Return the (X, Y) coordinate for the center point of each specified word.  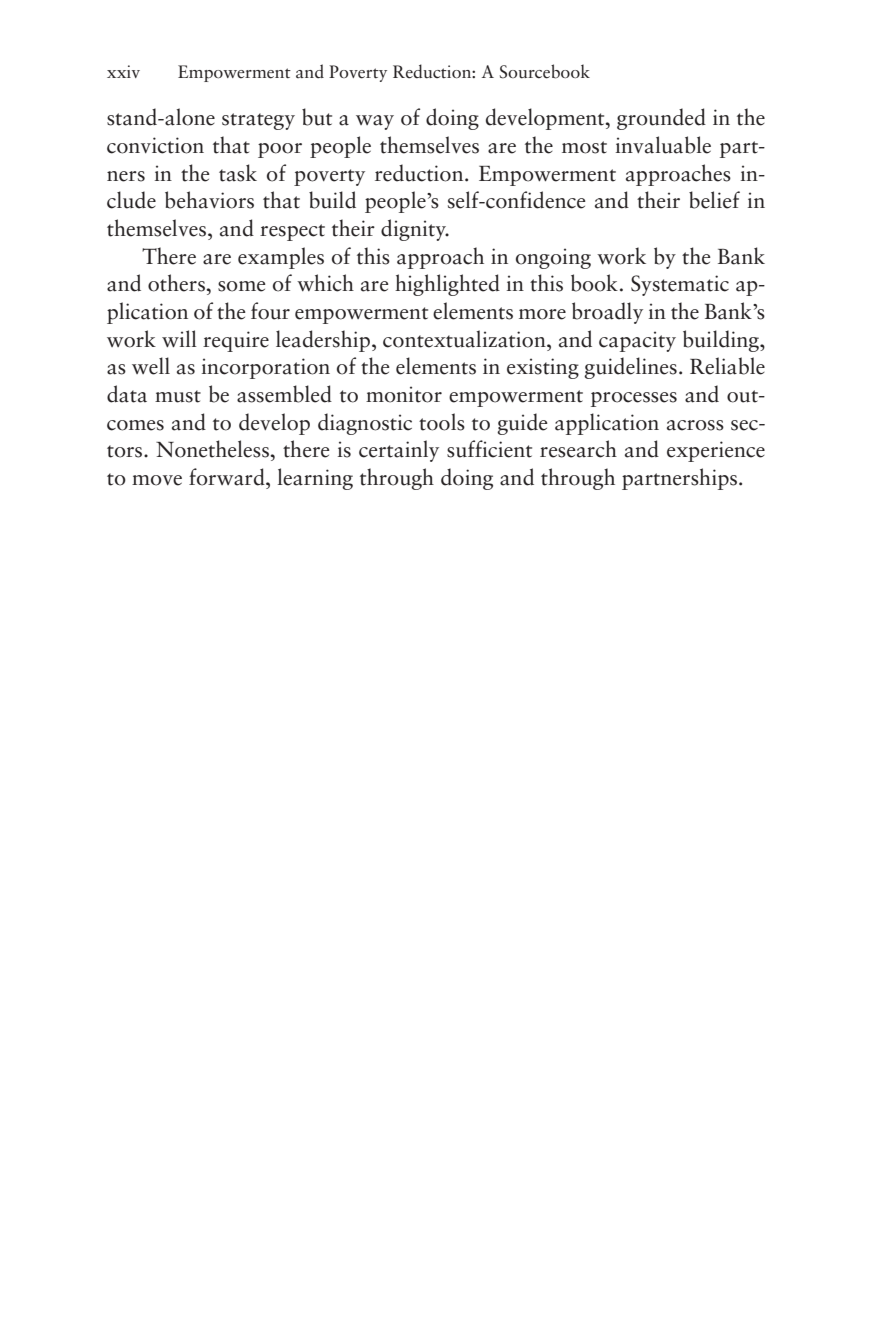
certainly (399, 451)
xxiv (123, 71)
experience (716, 451)
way (375, 122)
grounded (661, 119)
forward (228, 477)
